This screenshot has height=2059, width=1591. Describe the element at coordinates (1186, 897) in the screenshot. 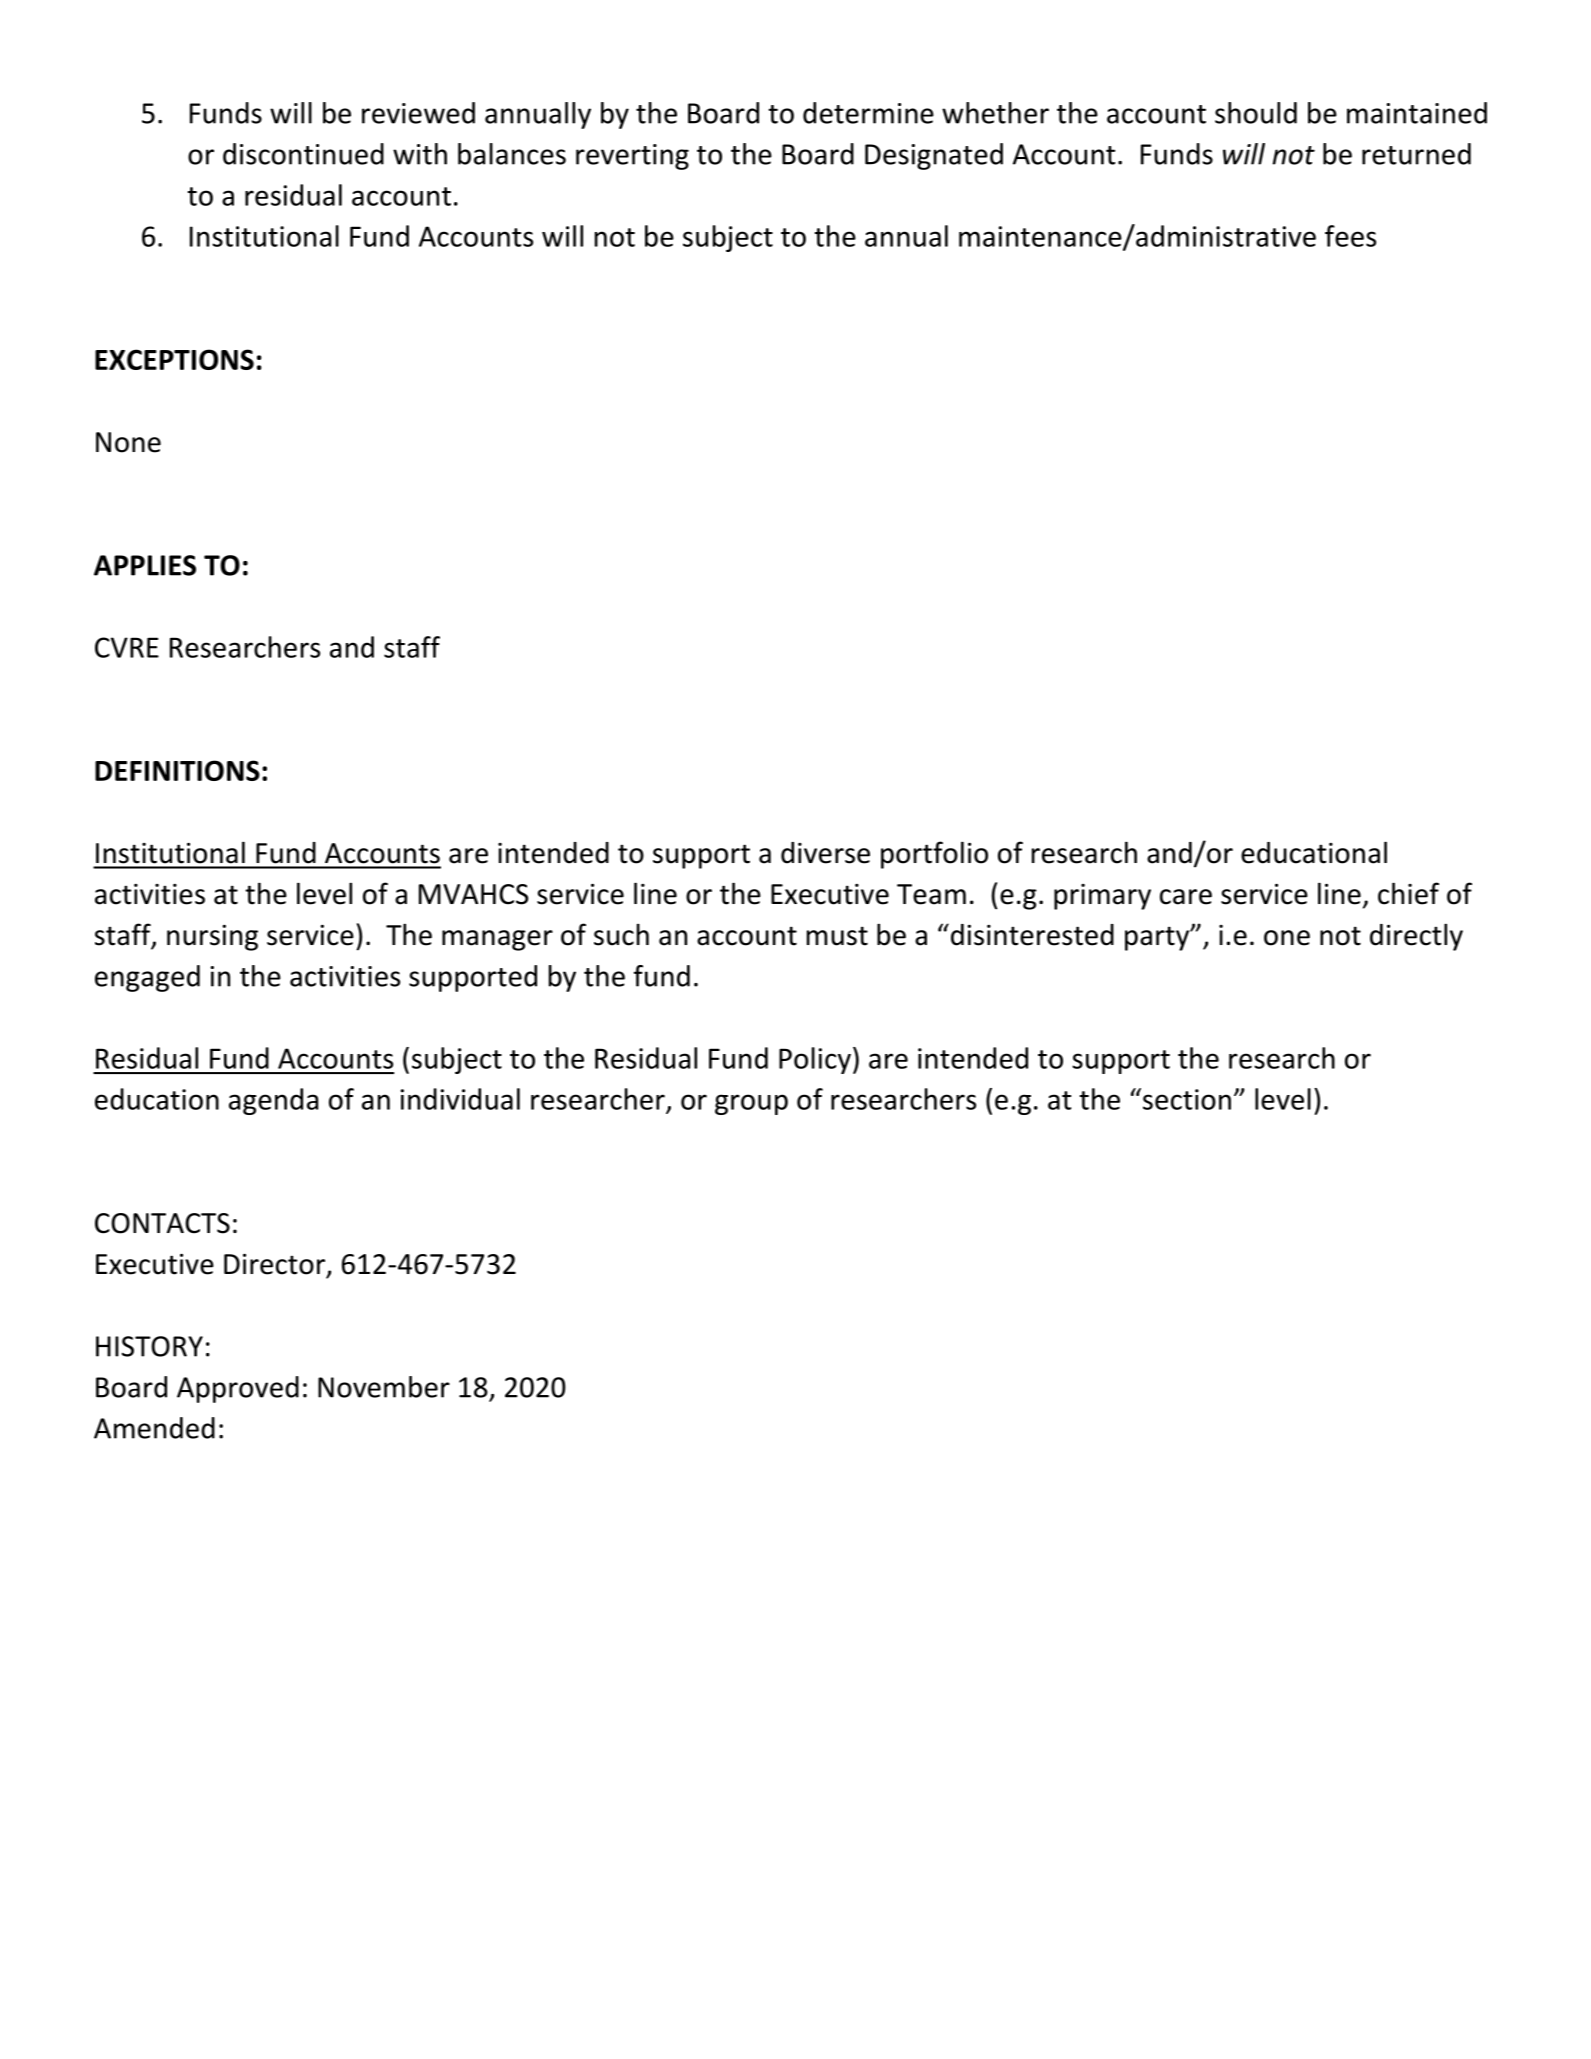

I see `care` at that location.
